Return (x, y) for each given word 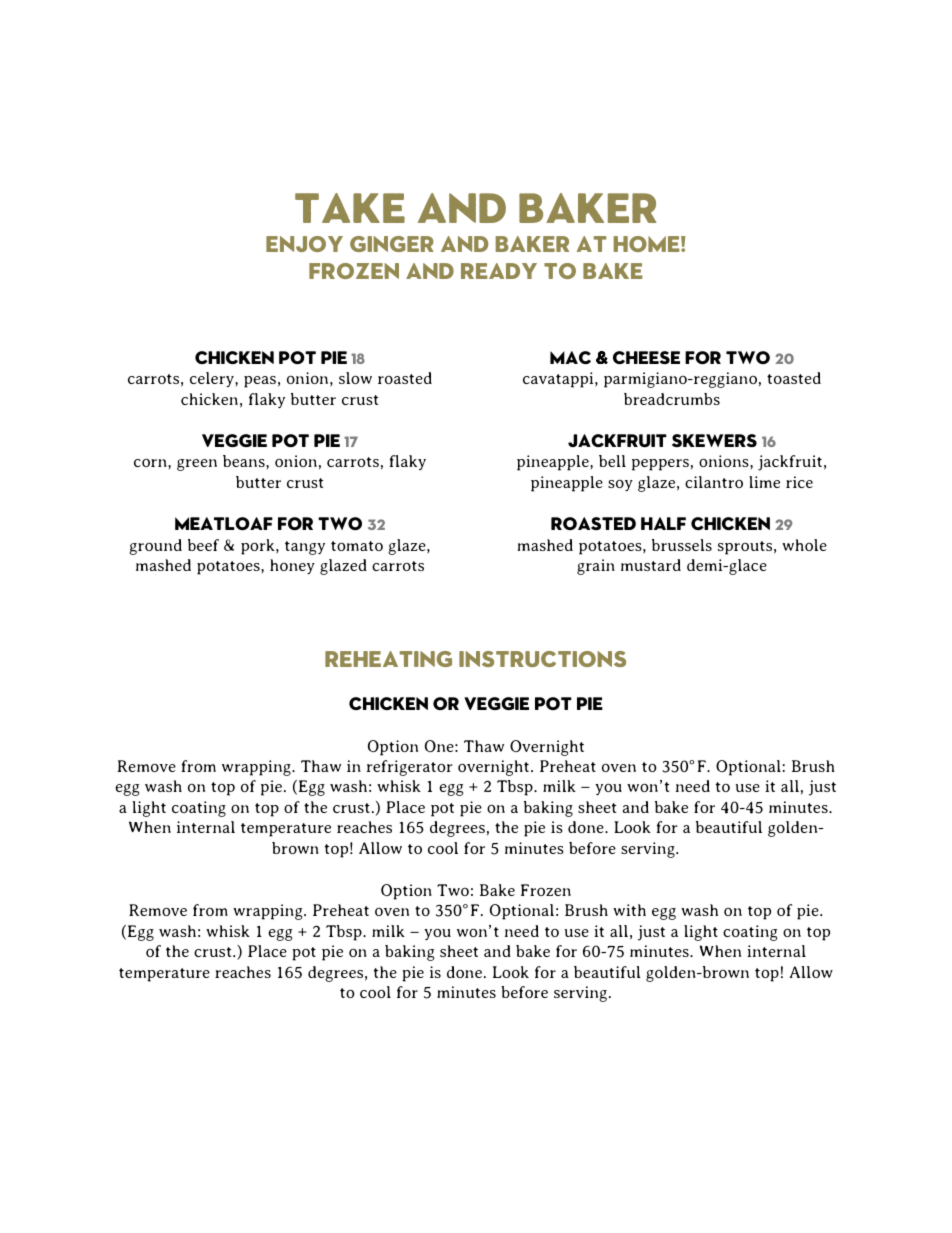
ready (499, 271)
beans (245, 461)
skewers (714, 440)
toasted (794, 378)
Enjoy (304, 244)
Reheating (388, 659)
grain (596, 567)
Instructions (542, 659)
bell (612, 461)
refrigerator (410, 768)
